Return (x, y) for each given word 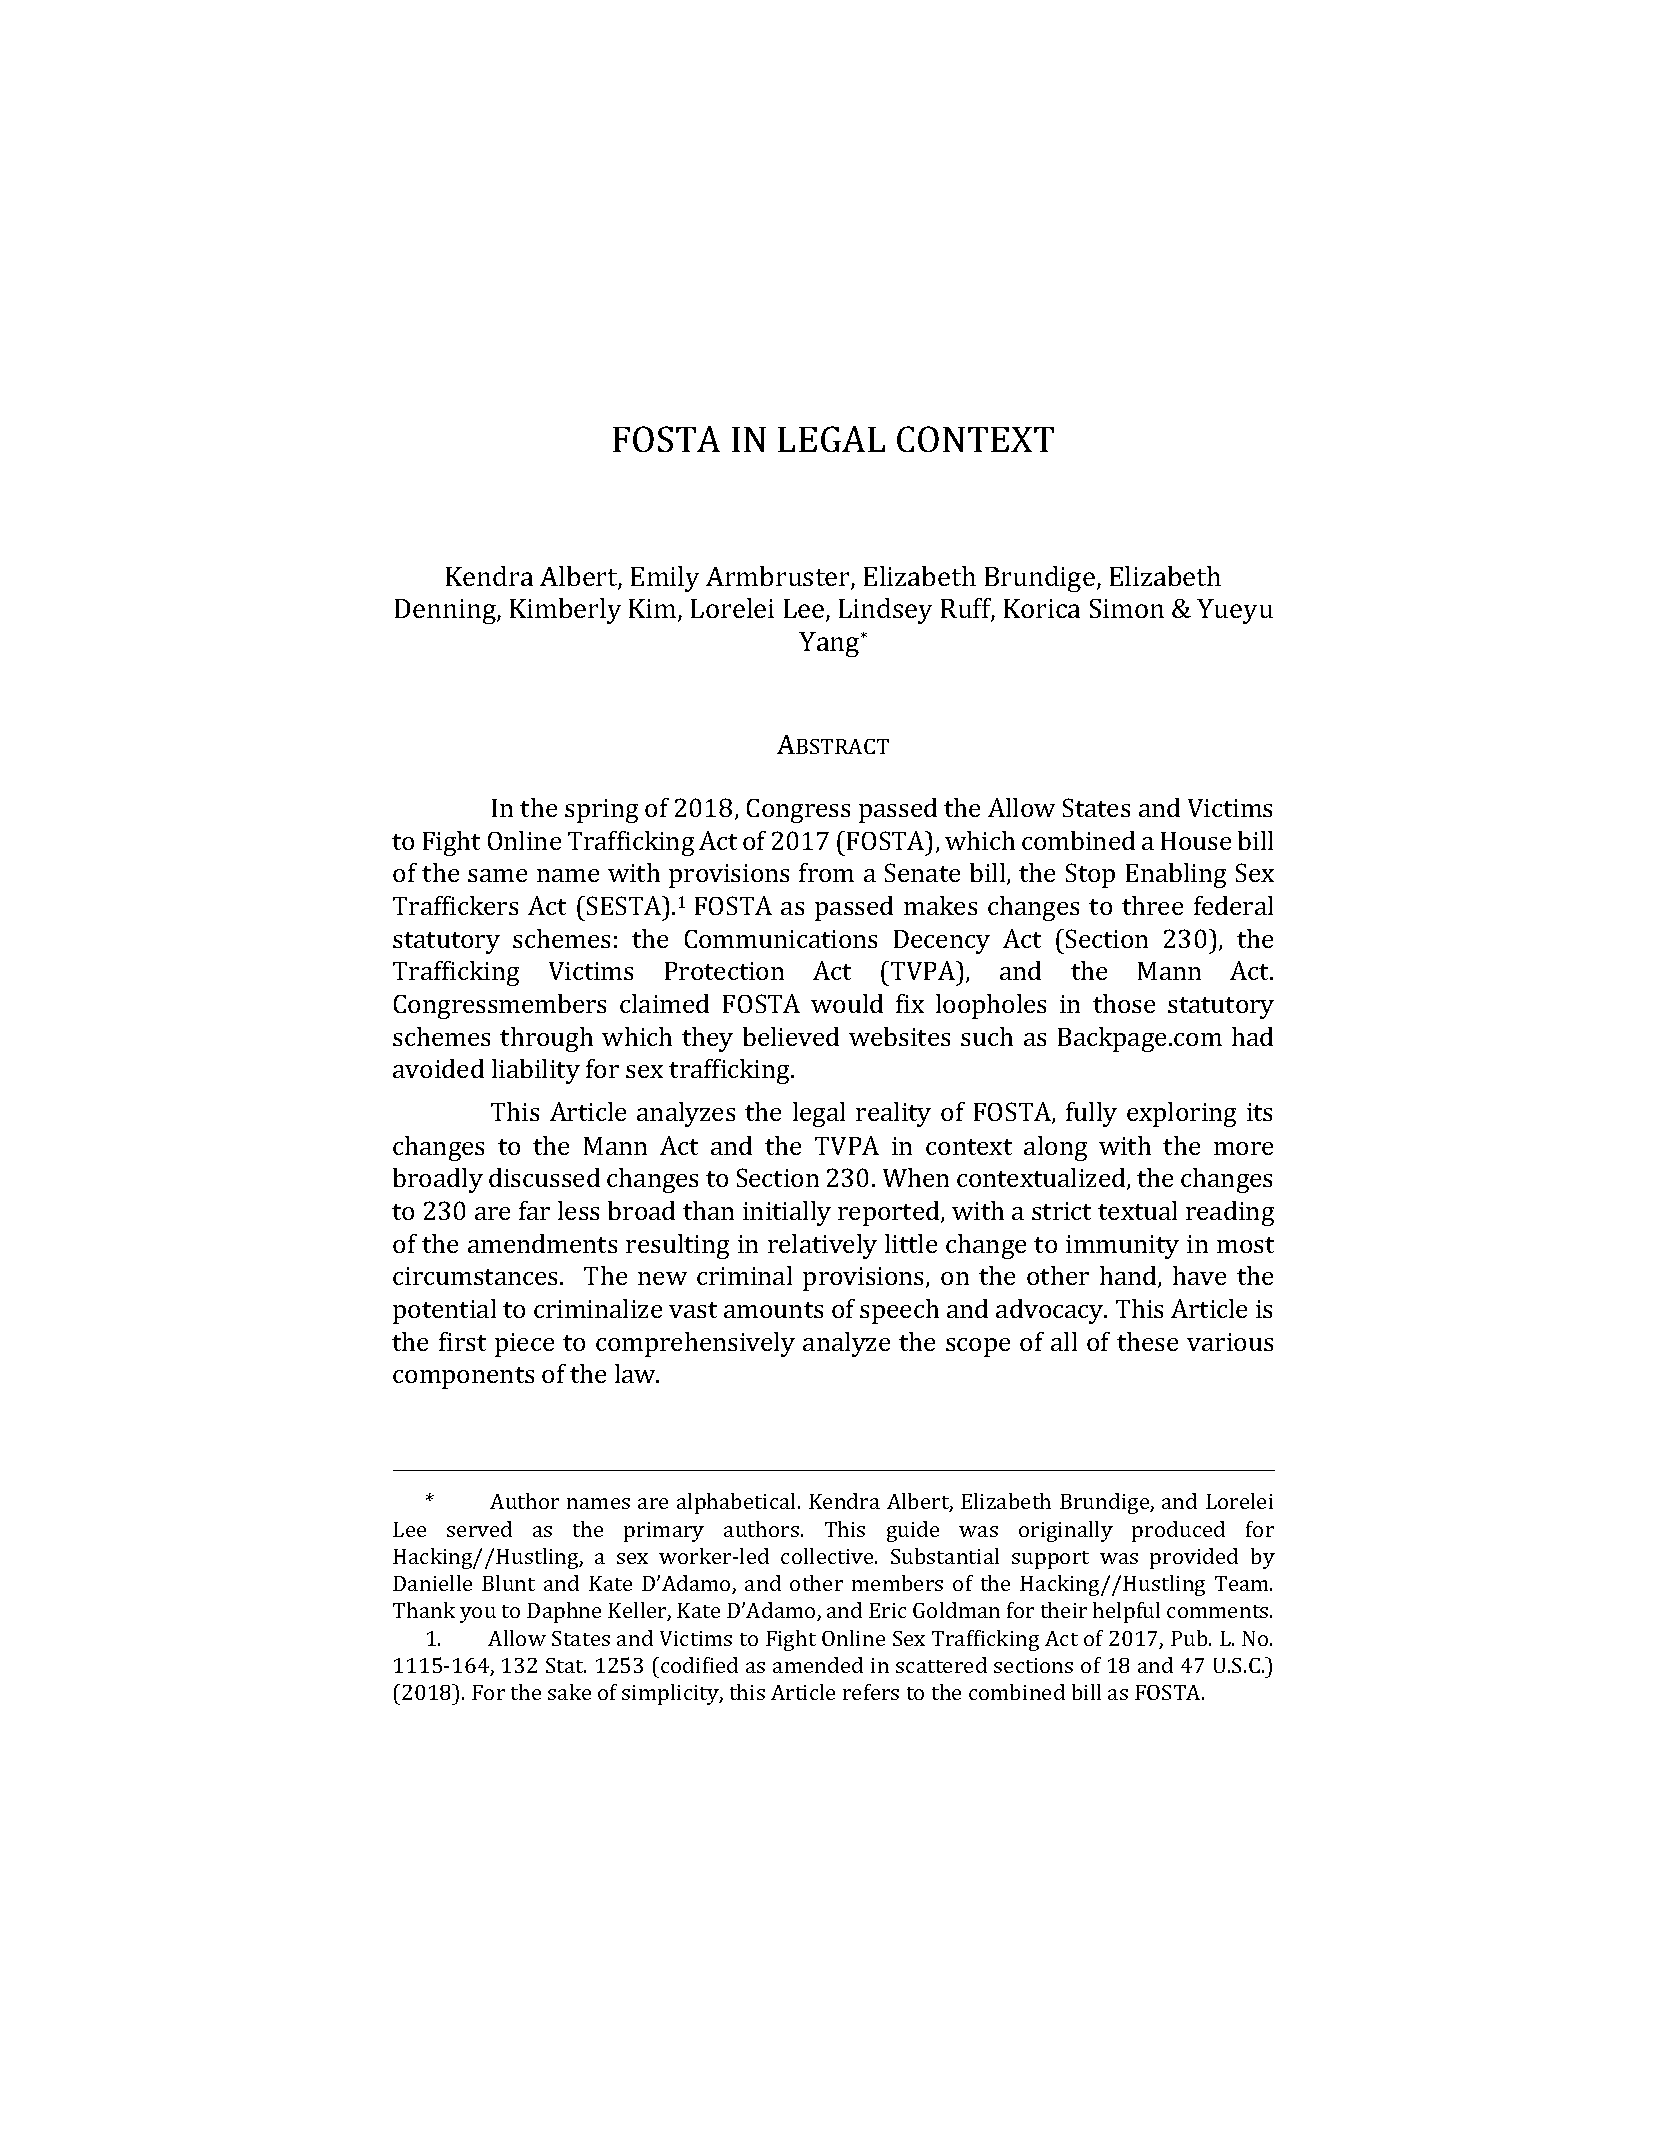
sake (569, 1692)
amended (818, 1665)
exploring (1181, 1114)
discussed (544, 1177)
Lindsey (885, 611)
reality (893, 1114)
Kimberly (565, 611)
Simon (1127, 608)
